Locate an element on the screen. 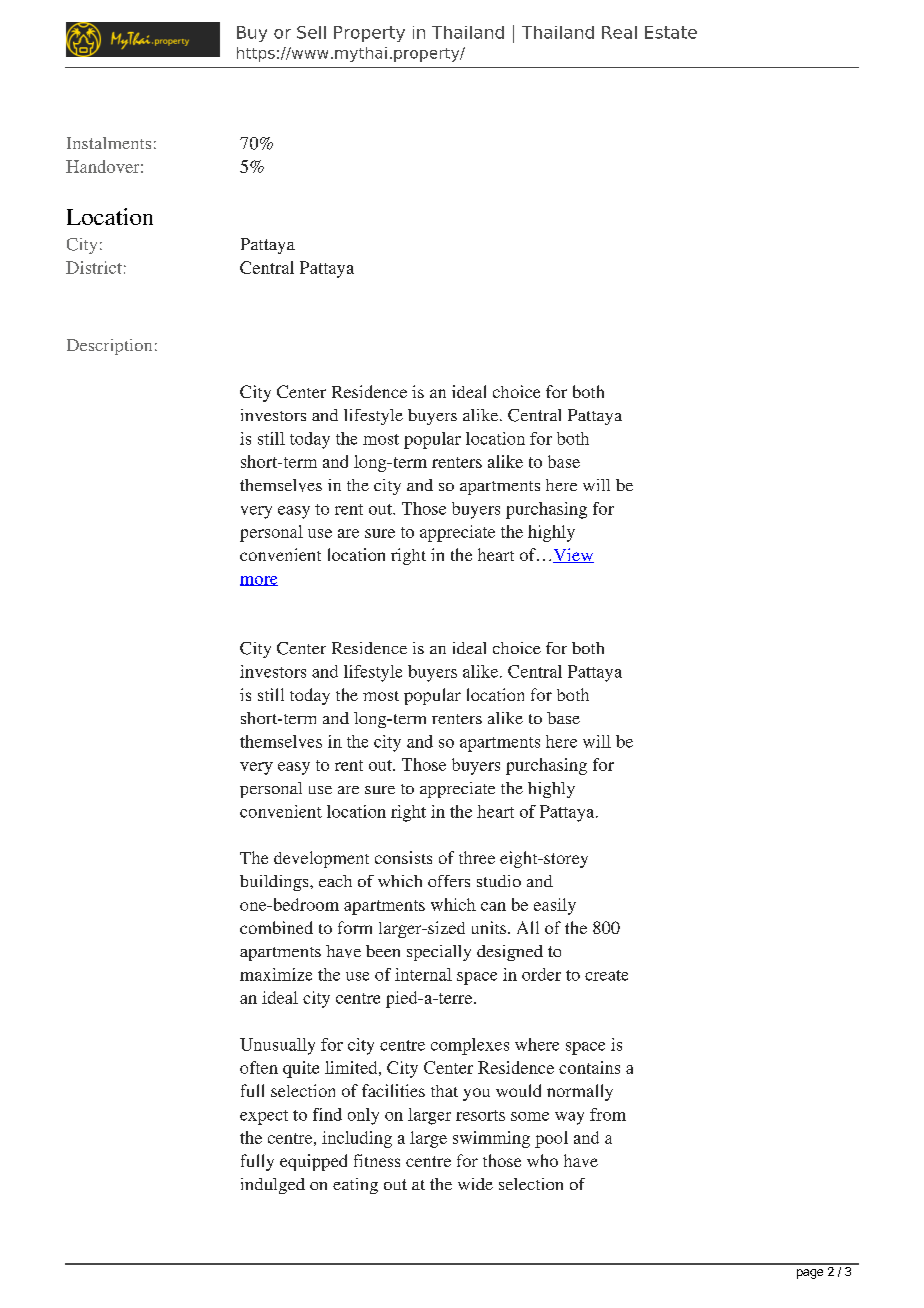 Image resolution: width=924 pixels, height=1308 pixels. three is located at coordinates (477, 857).
